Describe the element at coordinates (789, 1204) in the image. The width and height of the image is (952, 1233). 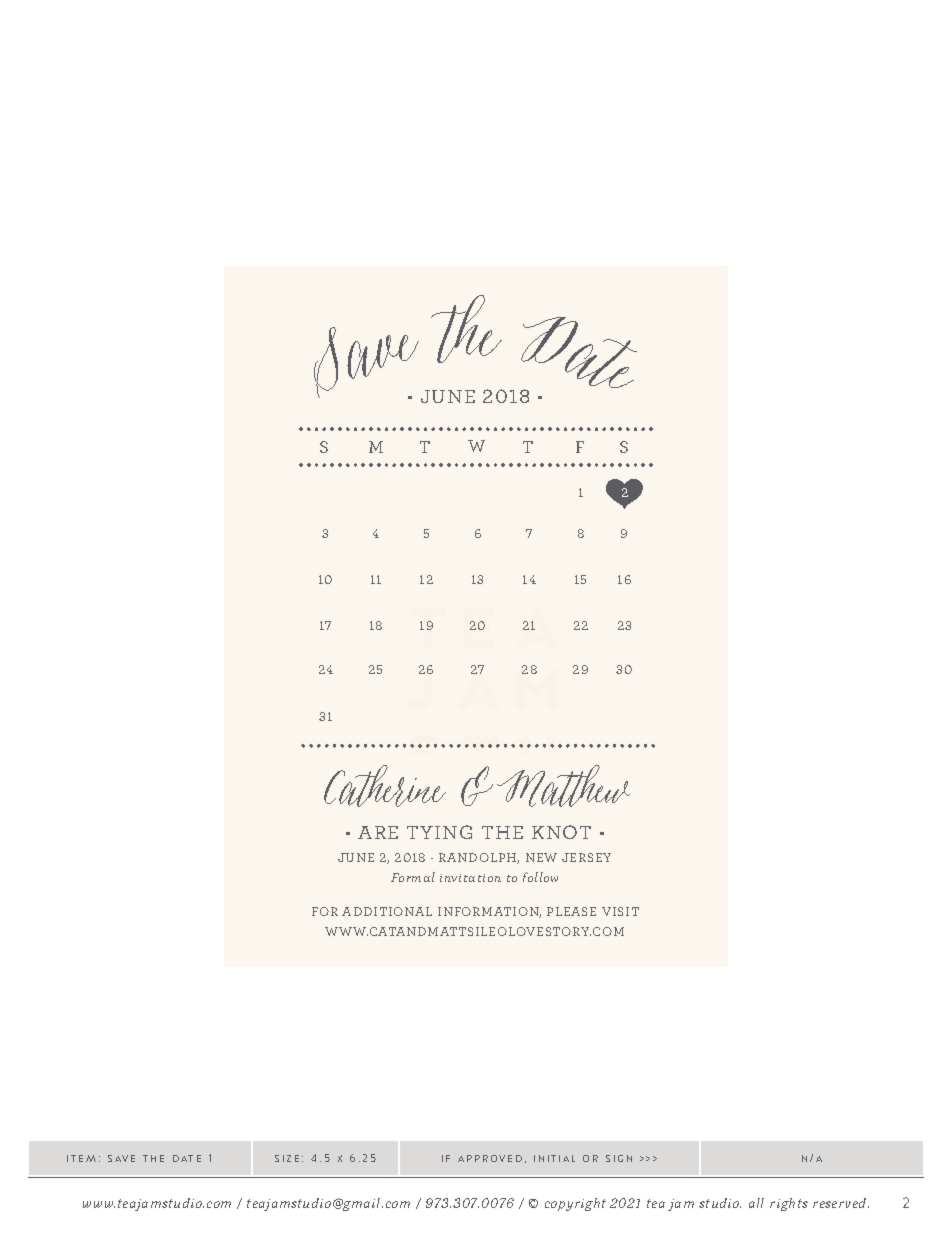
I see `rights` at that location.
